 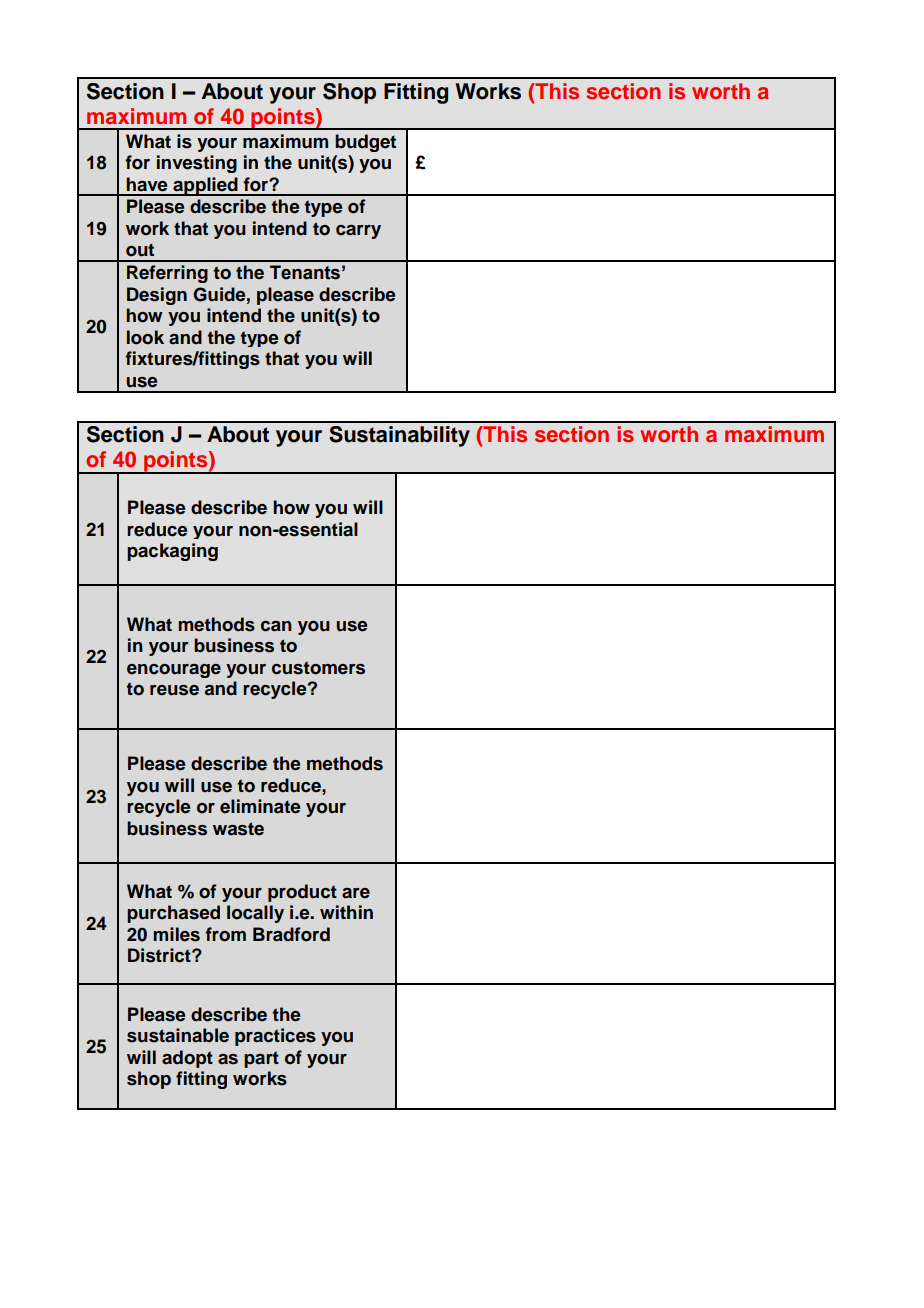 What do you see at coordinates (197, 164) in the image?
I see `investing` at bounding box center [197, 164].
